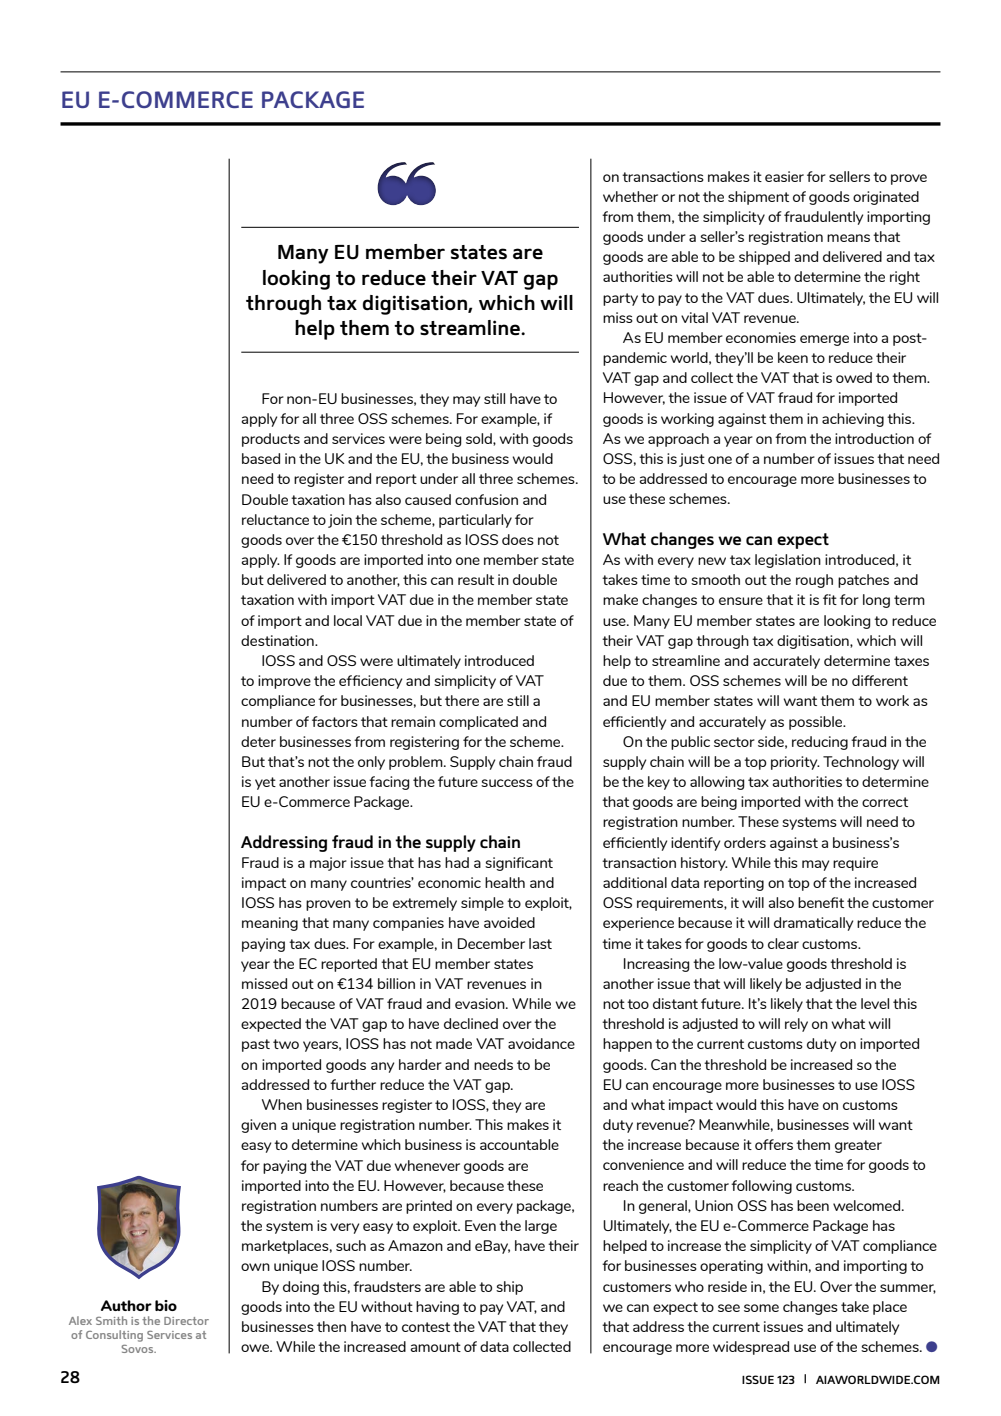 The height and width of the document is (1416, 1001). I want to click on whether, so click(630, 196).
